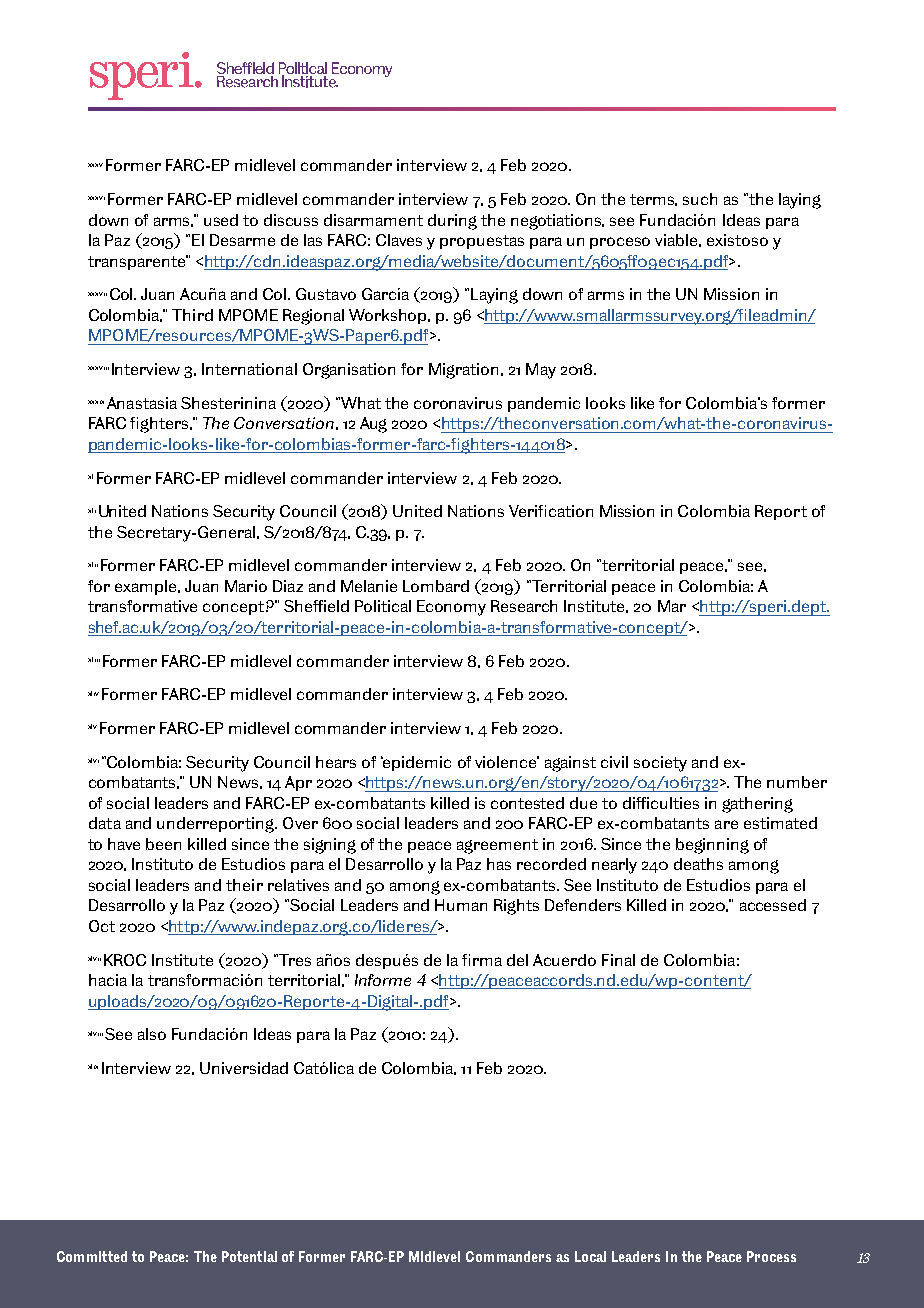 This document has height=1308, width=924. What do you see at coordinates (298, 783) in the document?
I see `Apr` at bounding box center [298, 783].
